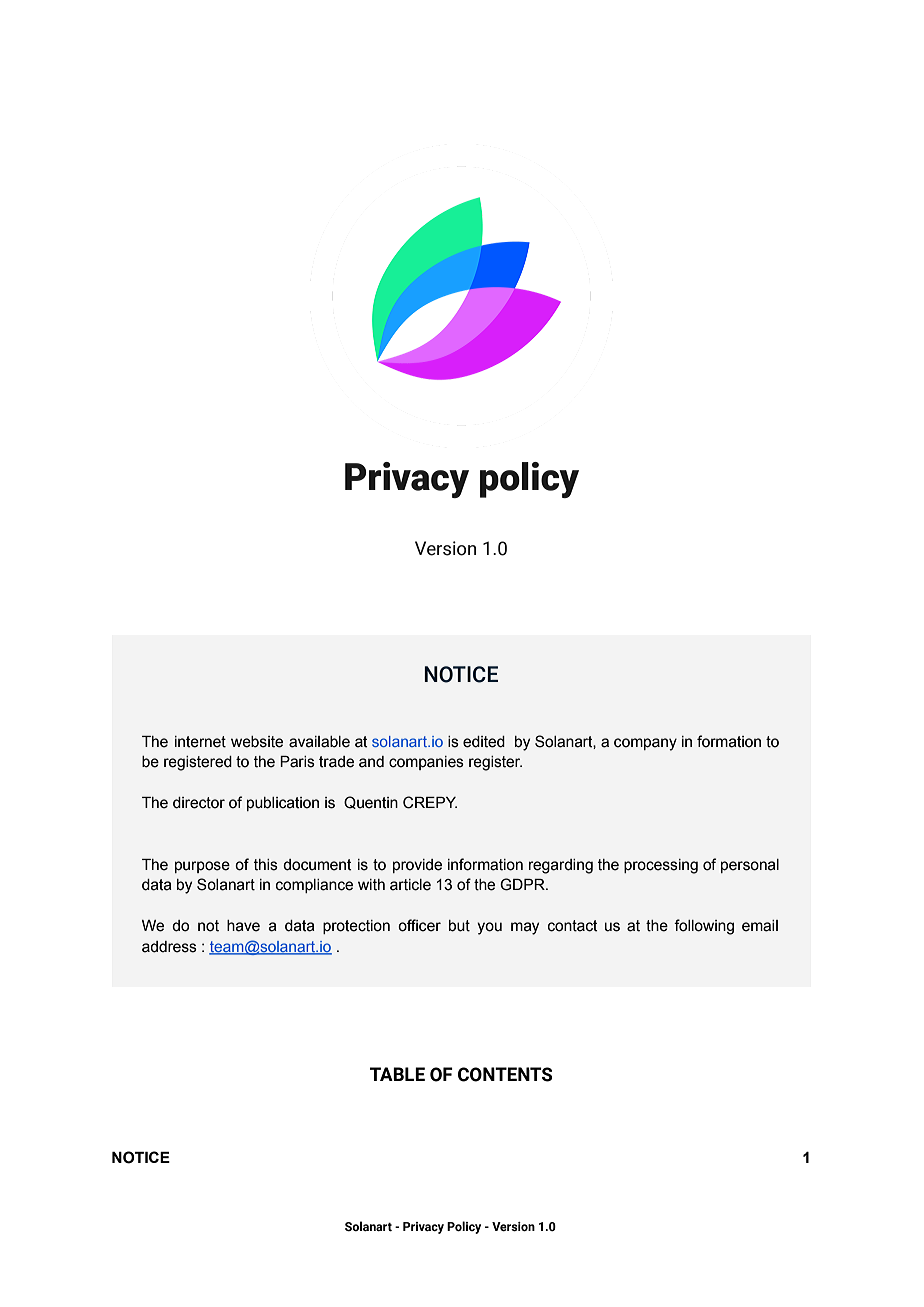  What do you see at coordinates (397, 1074) in the screenshot?
I see `TABLE` at bounding box center [397, 1074].
